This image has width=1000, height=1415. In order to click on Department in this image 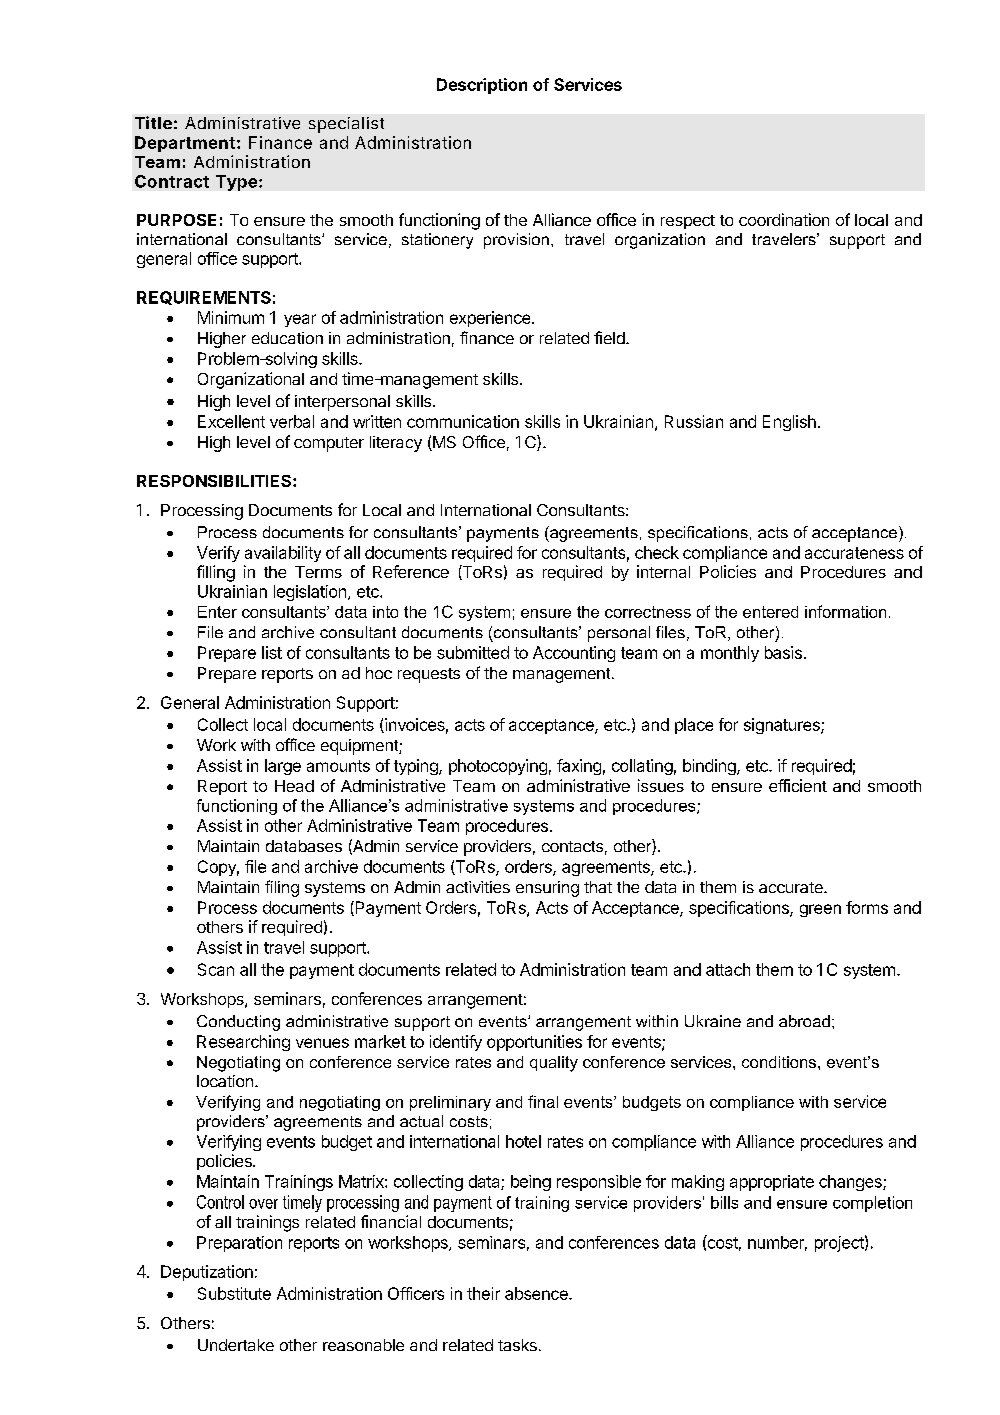, I will do `click(185, 144)`.
